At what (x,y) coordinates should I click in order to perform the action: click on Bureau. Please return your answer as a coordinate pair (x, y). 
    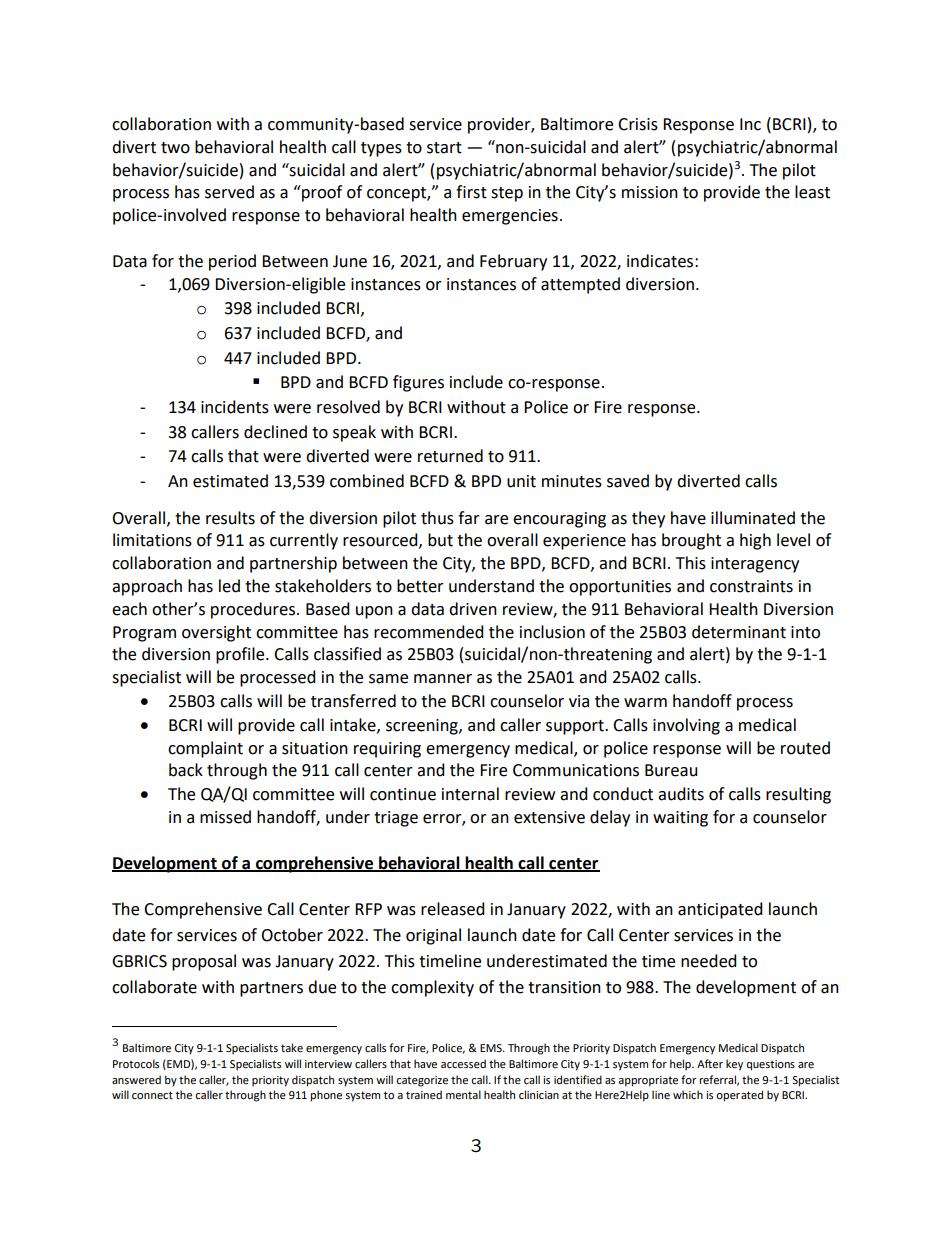
    Looking at the image, I should click on (671, 770).
